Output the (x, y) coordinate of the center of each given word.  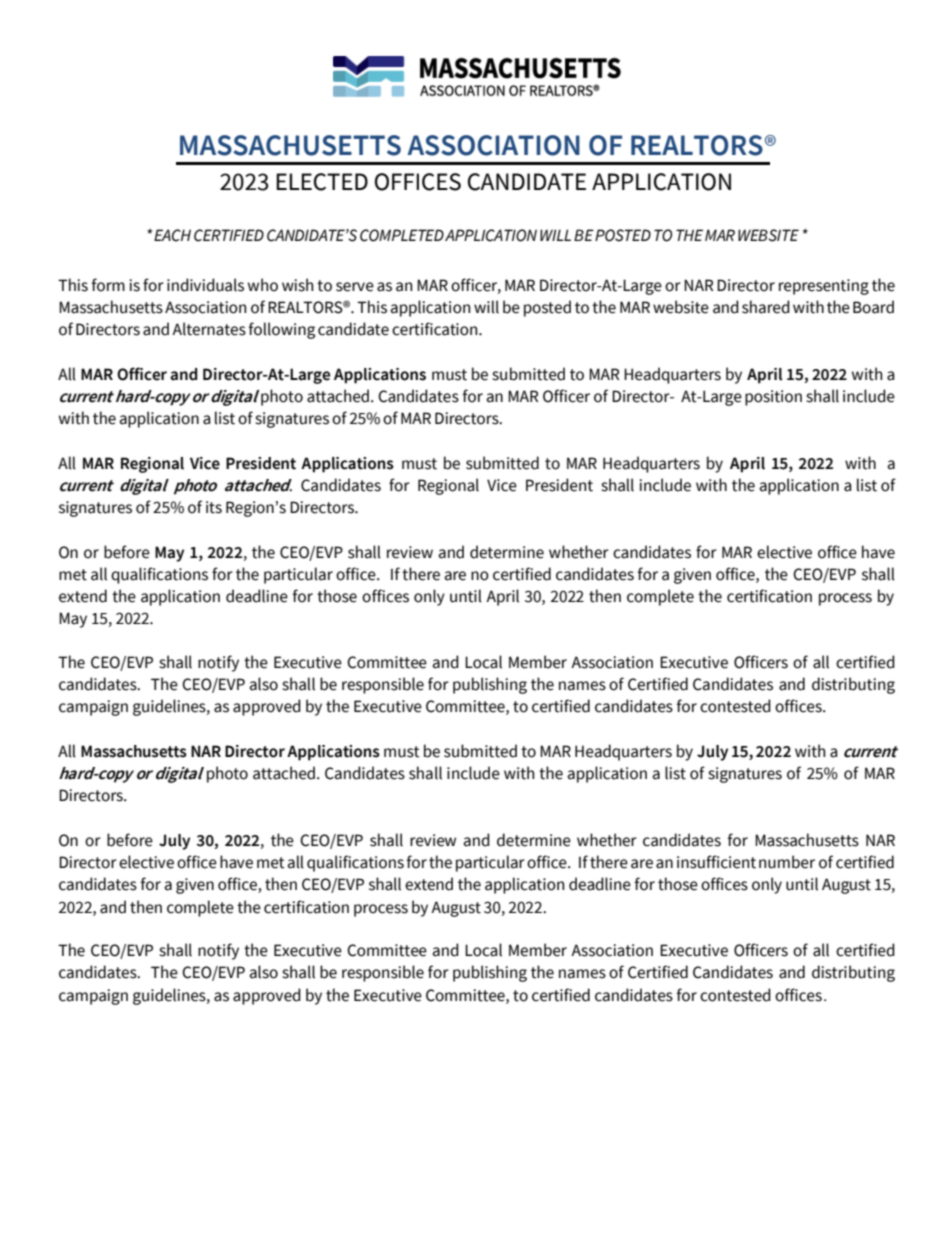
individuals (205, 285)
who (263, 285)
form (108, 285)
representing (824, 287)
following (281, 330)
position (773, 398)
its (214, 507)
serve (355, 287)
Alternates (209, 329)
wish (297, 285)
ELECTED (322, 182)
